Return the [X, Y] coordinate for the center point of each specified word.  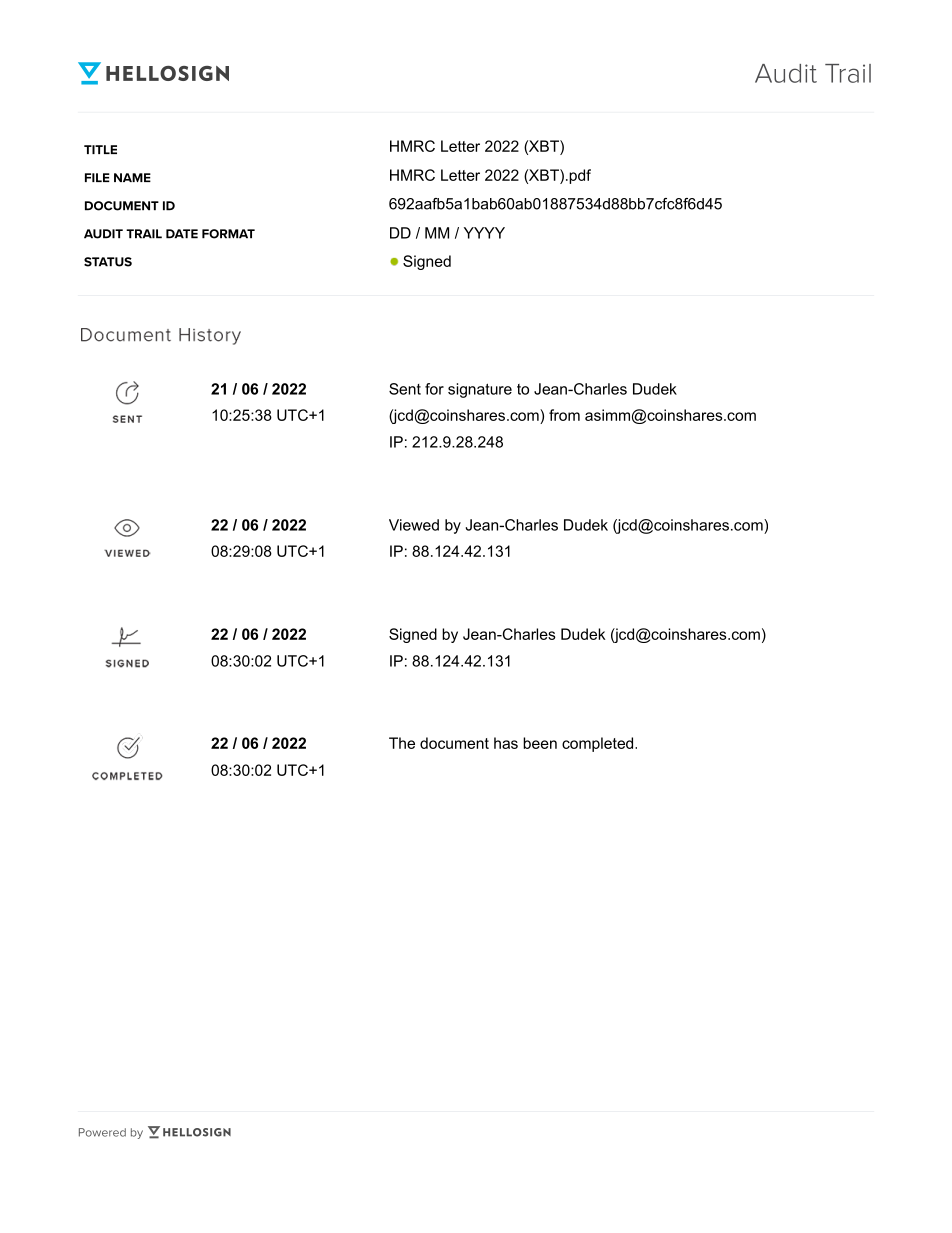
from [564, 415]
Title [100, 149]
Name [132, 177]
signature [480, 390]
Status [108, 262]
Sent [405, 389]
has [506, 743]
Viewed [414, 525]
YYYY [484, 233]
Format [228, 234]
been [540, 743]
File [97, 177]
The [402, 743]
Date [182, 234]
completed [599, 744]
